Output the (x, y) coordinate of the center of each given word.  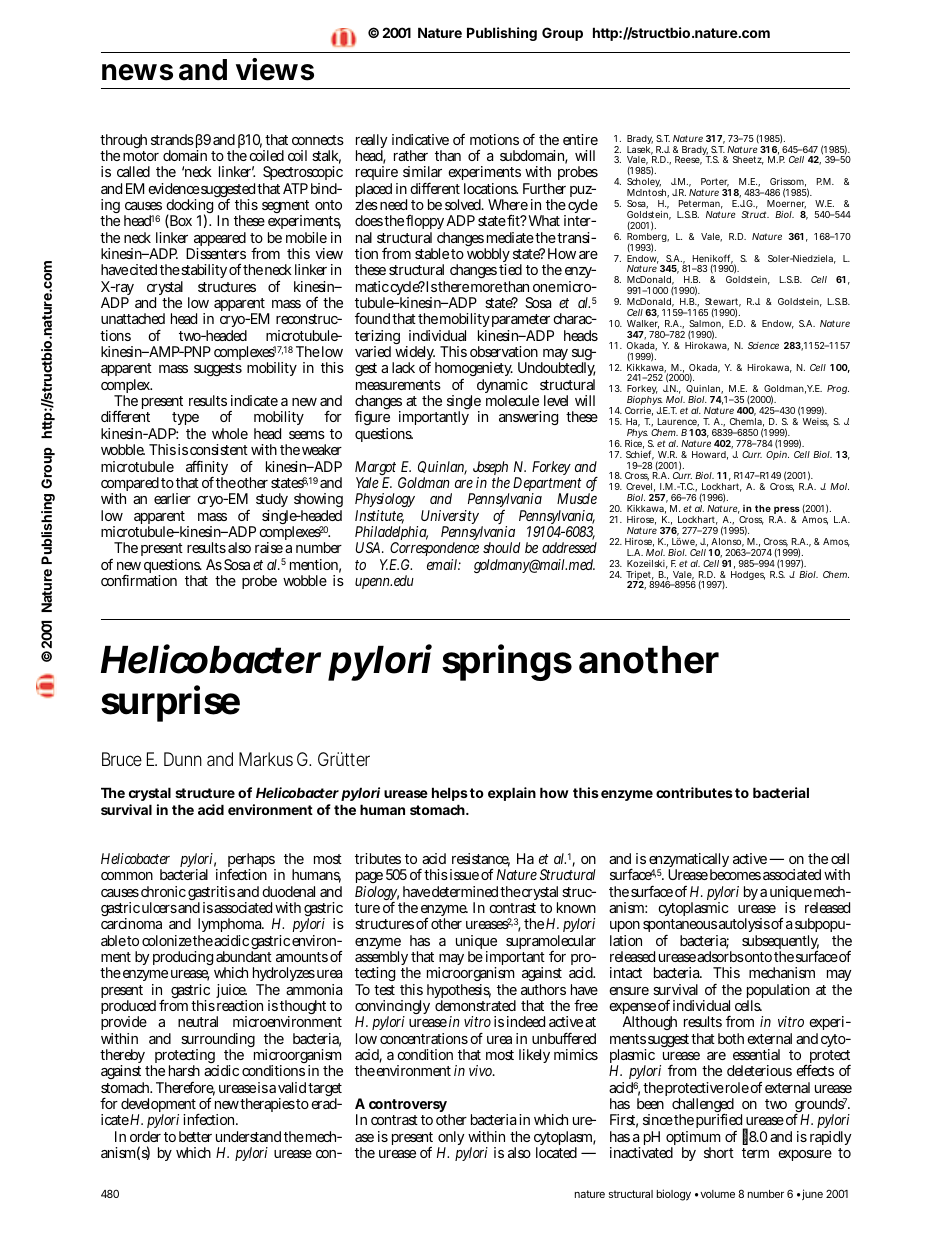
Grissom (788, 182)
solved (463, 204)
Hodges (748, 575)
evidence (174, 188)
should (501, 547)
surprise (170, 703)
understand (248, 1136)
